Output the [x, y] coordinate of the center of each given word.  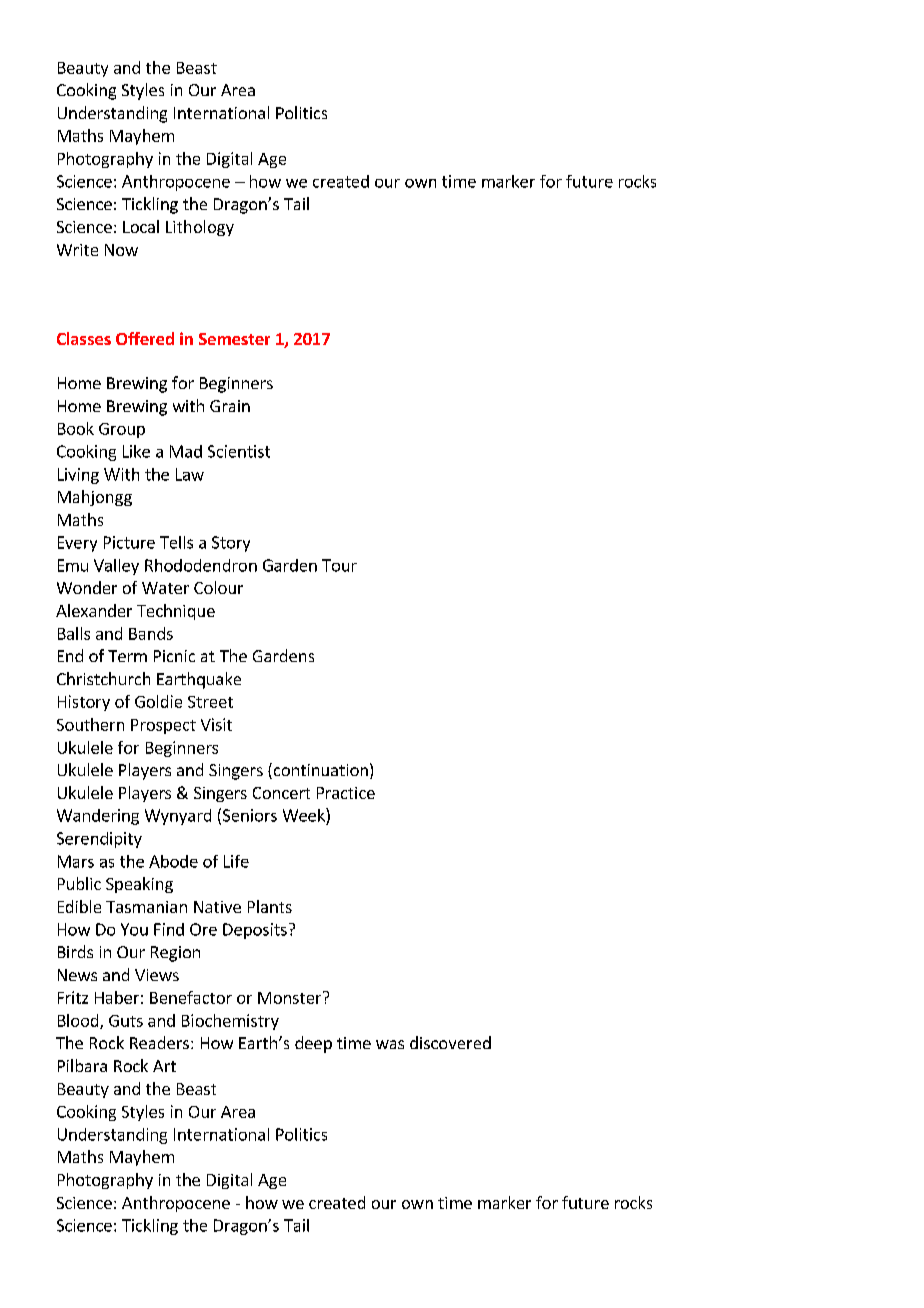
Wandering [98, 817]
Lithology [200, 228]
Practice [346, 793]
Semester [234, 339]
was [390, 1044]
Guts [126, 1021]
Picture [129, 542]
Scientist [239, 451]
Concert [281, 793]
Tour [339, 565]
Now [121, 250]
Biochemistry [230, 1022]
